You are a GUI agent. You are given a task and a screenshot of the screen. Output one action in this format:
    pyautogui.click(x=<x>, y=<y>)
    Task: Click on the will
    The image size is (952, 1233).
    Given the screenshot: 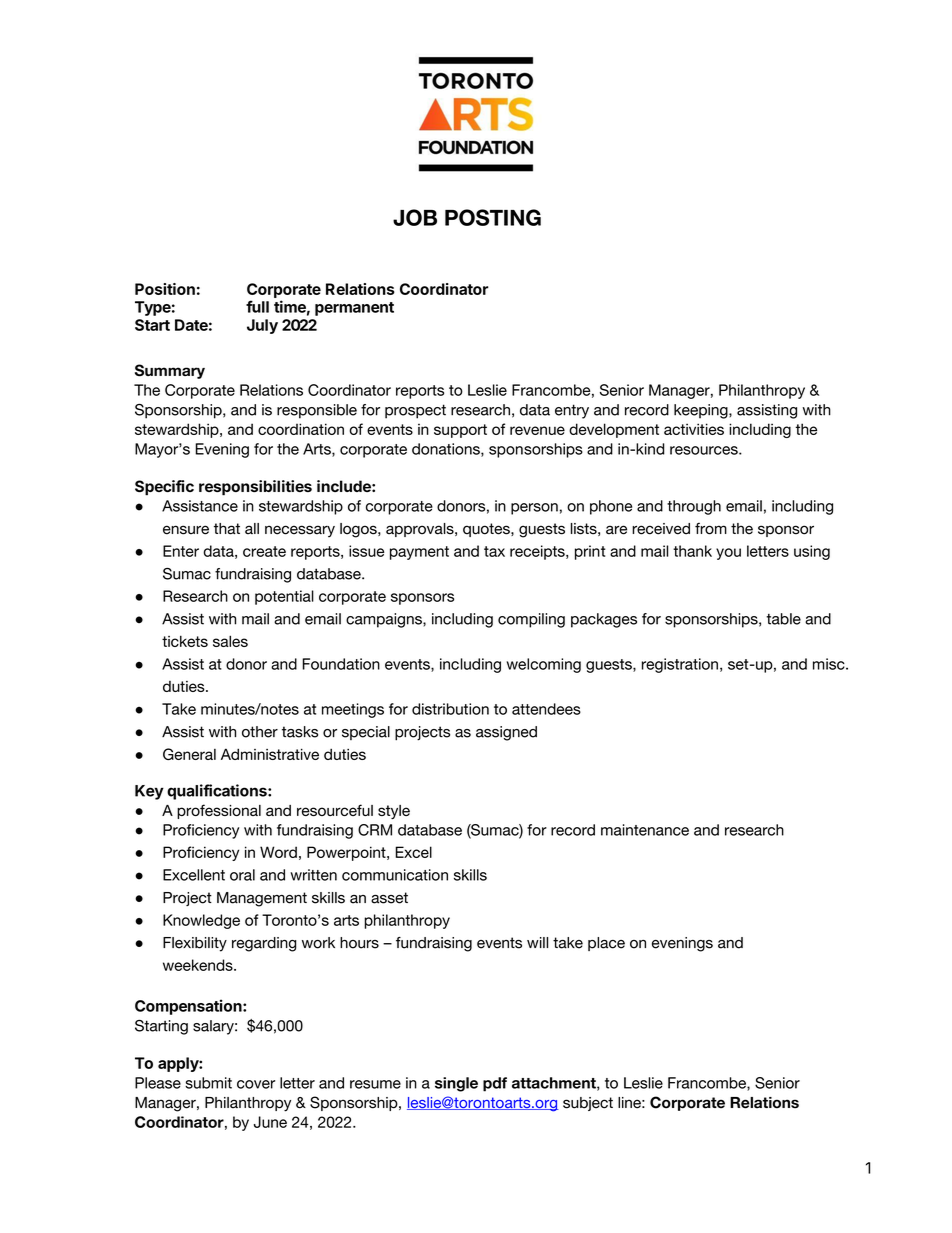 What is the action you would take?
    pyautogui.click(x=537, y=942)
